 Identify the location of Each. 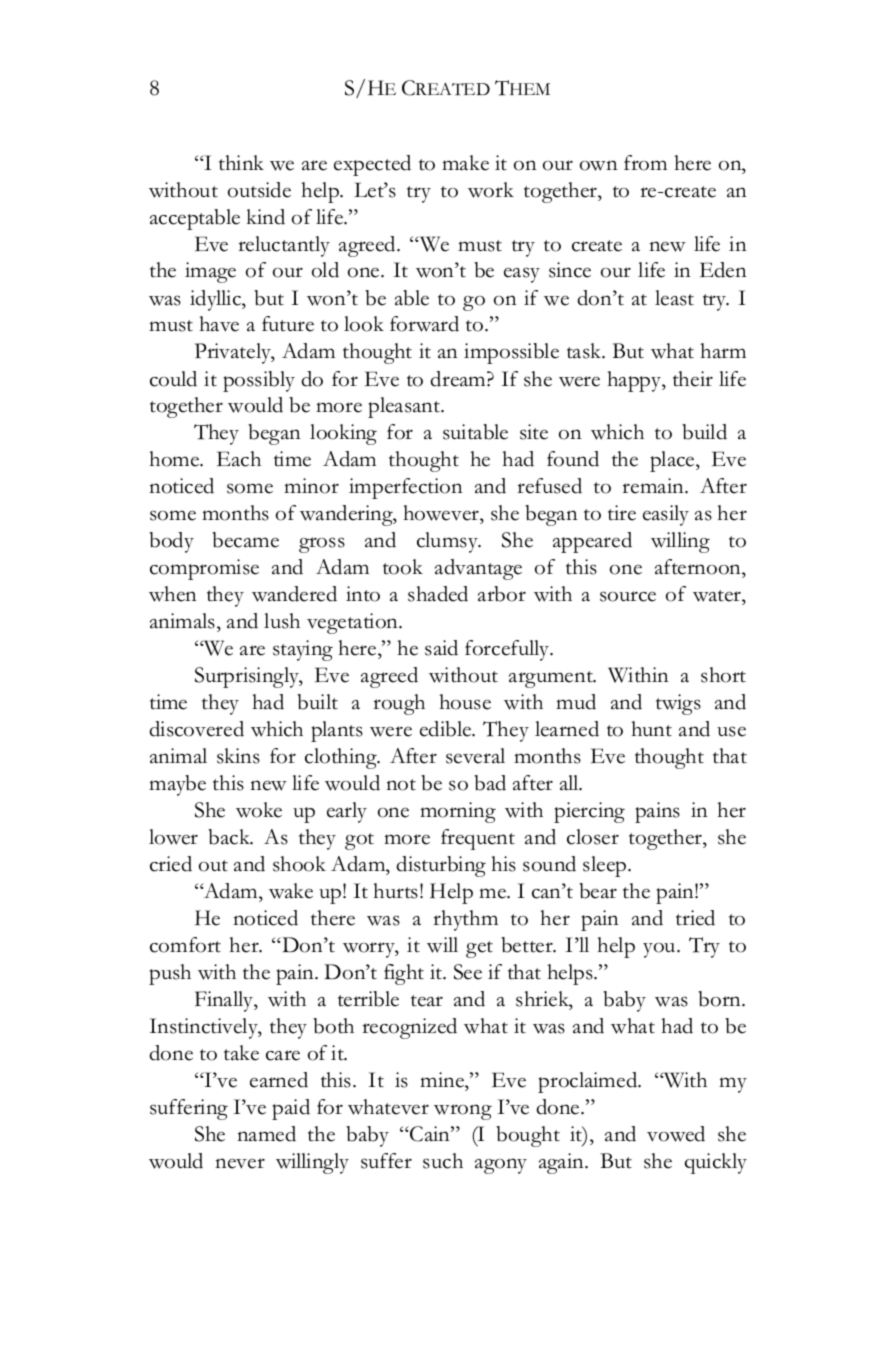
(239, 459).
